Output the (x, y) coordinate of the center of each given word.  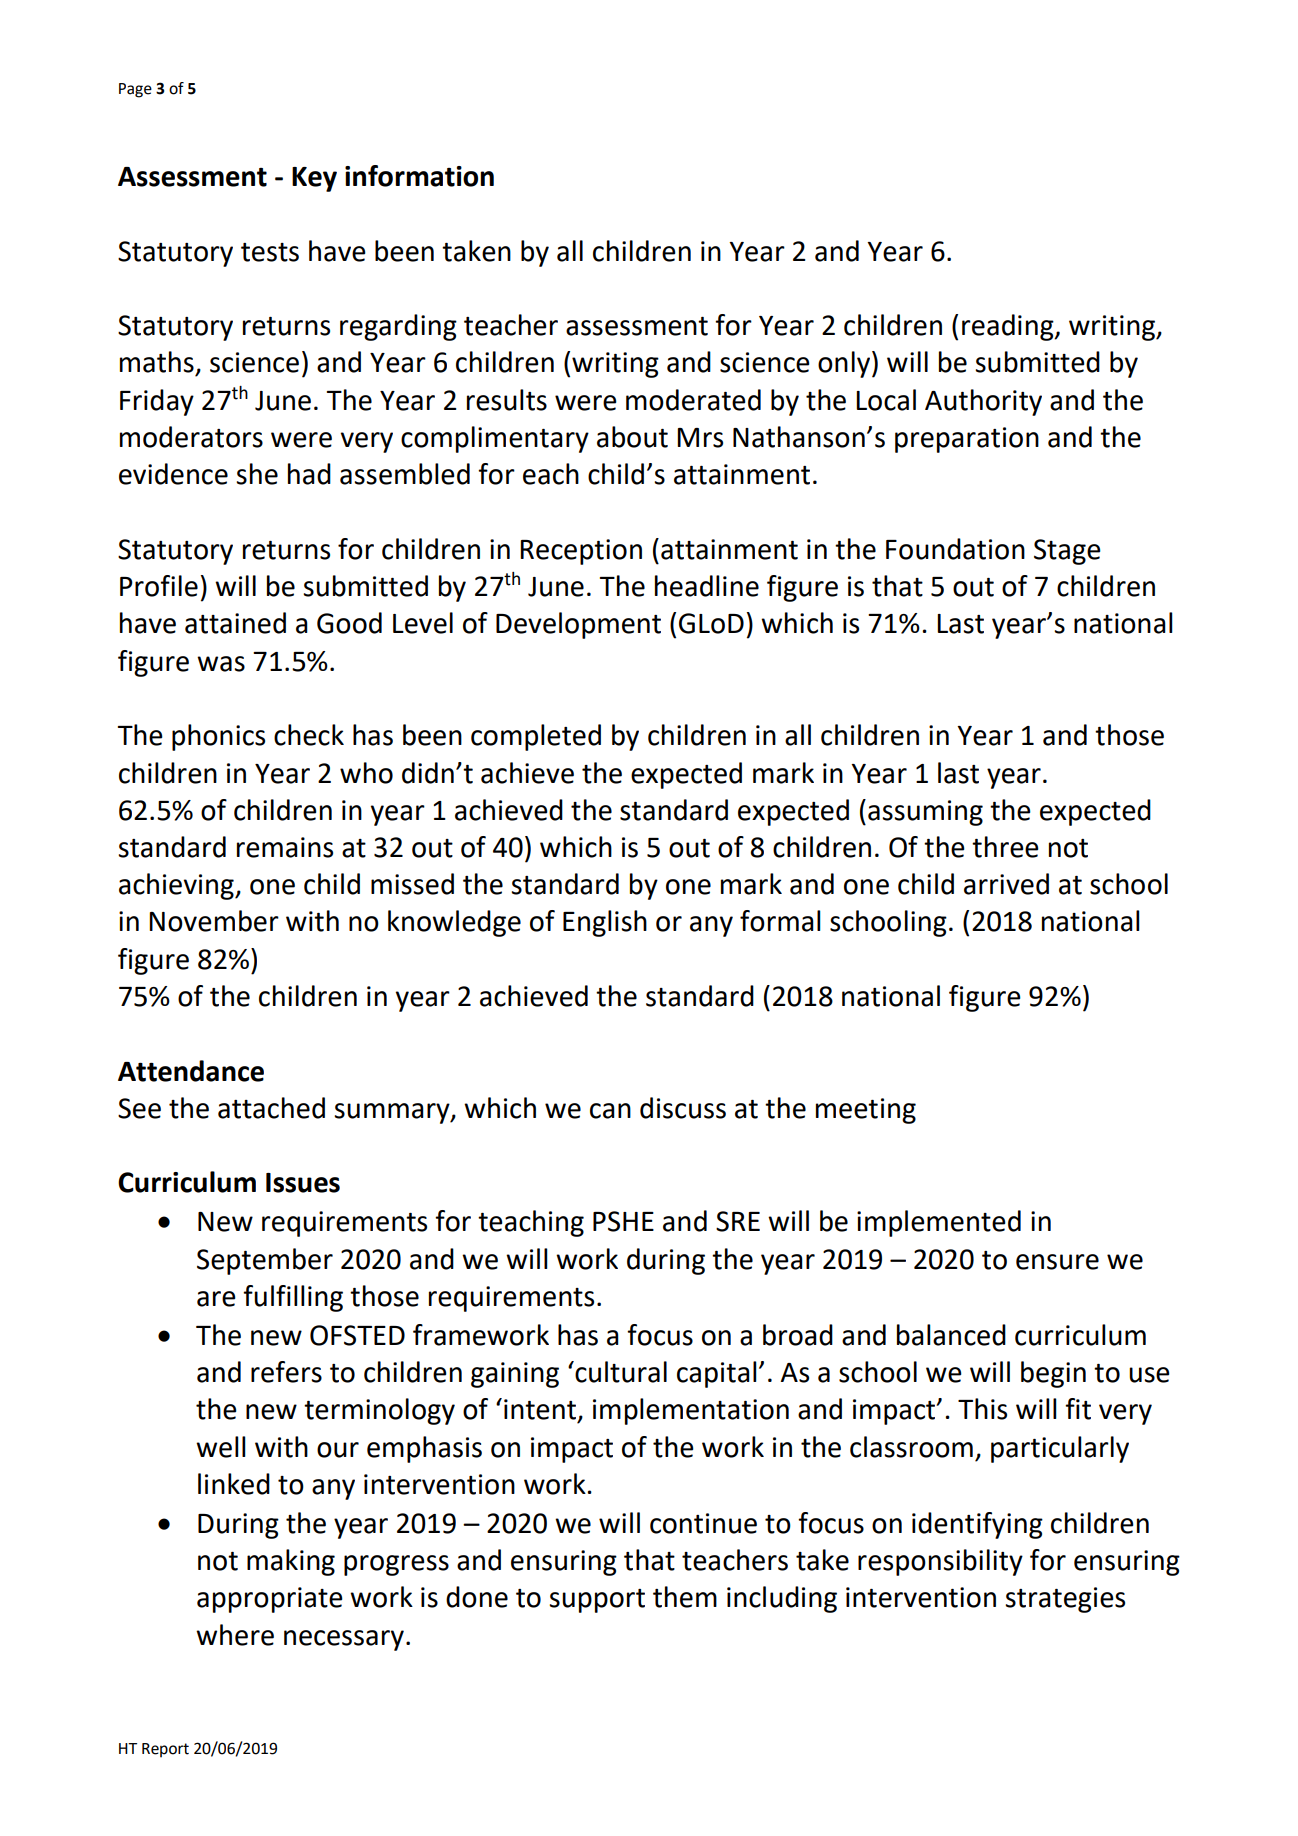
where (235, 1635)
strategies (1065, 1600)
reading (1009, 327)
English (605, 923)
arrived (1006, 884)
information (419, 176)
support (597, 1601)
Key (314, 179)
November (214, 921)
